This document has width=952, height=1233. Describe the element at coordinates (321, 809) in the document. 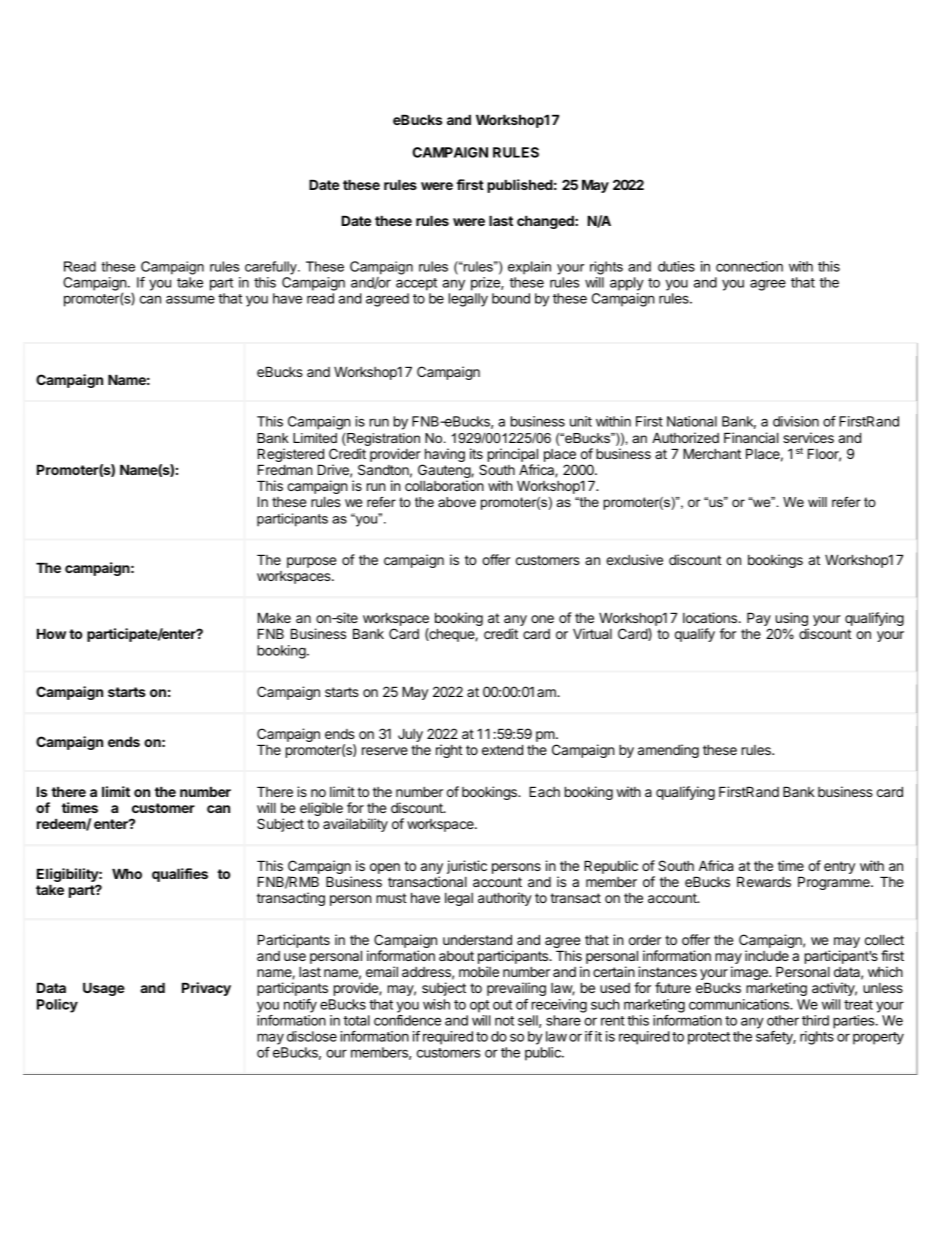

I see `eligible` at that location.
